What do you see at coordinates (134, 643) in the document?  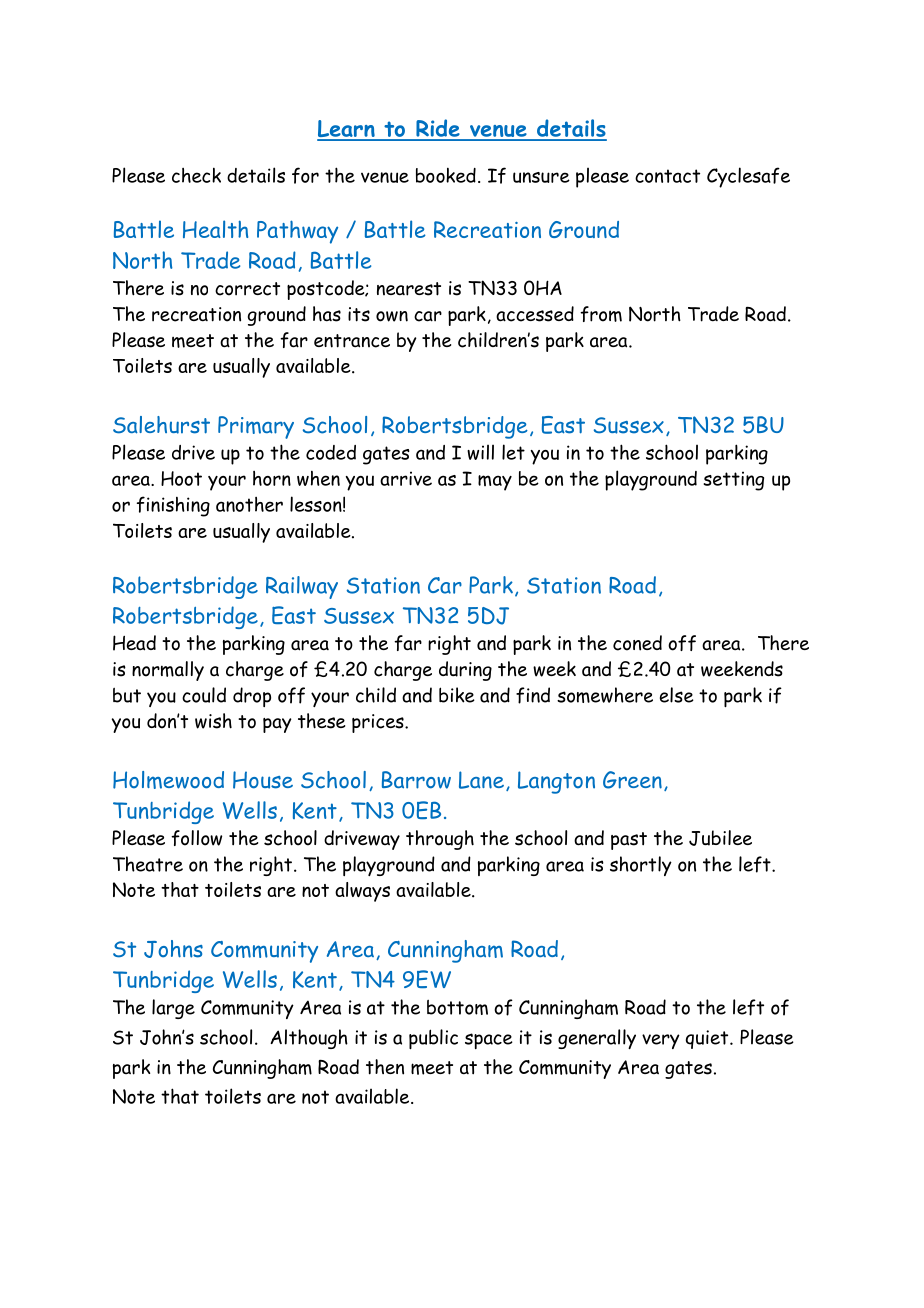 I see `Head` at bounding box center [134, 643].
